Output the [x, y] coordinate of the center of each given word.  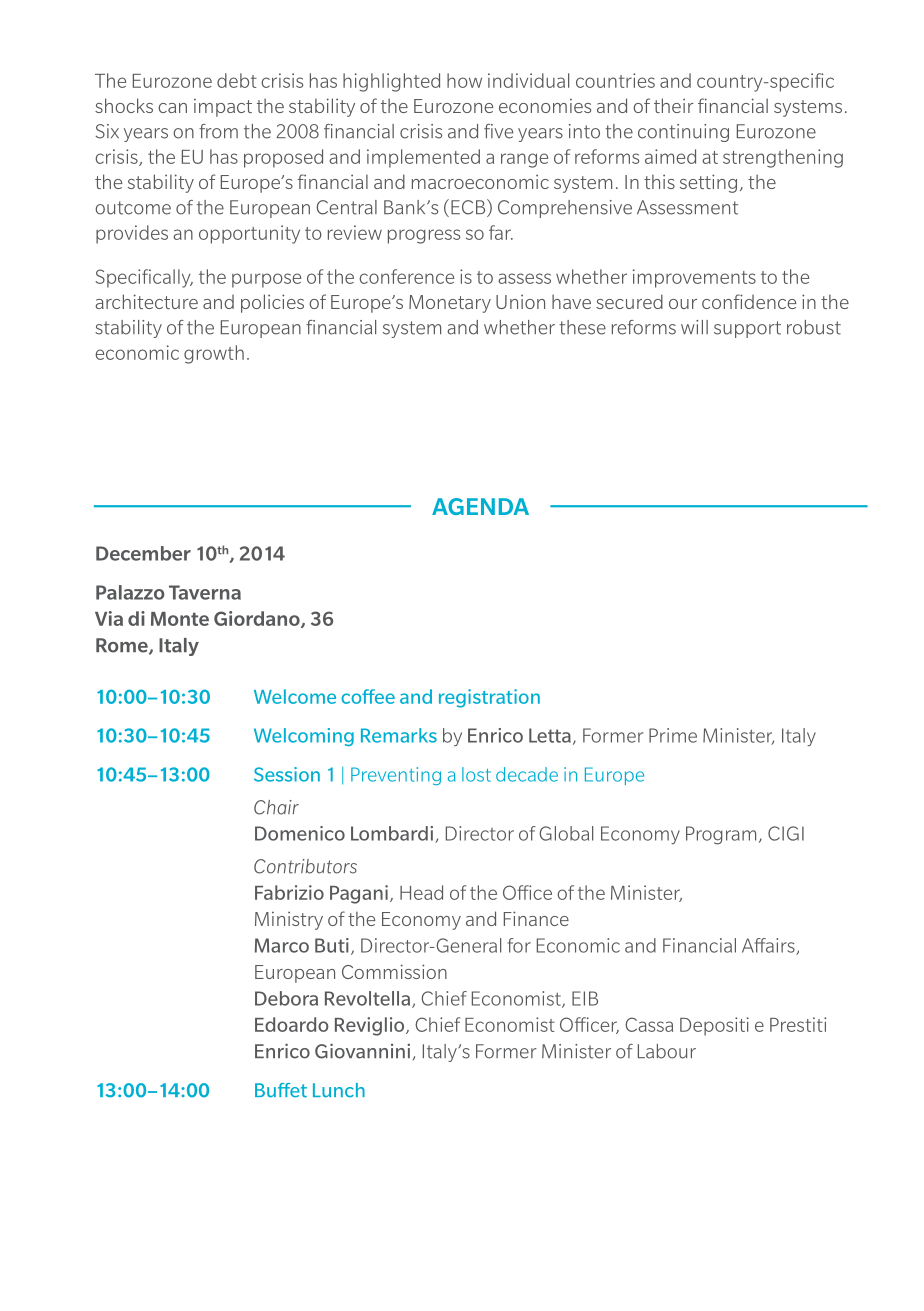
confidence [749, 301]
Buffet [281, 1090]
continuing [683, 133]
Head [421, 892]
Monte [180, 619]
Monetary [450, 304]
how [464, 80]
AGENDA [480, 506]
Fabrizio [289, 892]
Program [721, 835]
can [172, 108]
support [747, 329]
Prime [673, 735]
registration [489, 698]
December [143, 553]
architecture [146, 301]
